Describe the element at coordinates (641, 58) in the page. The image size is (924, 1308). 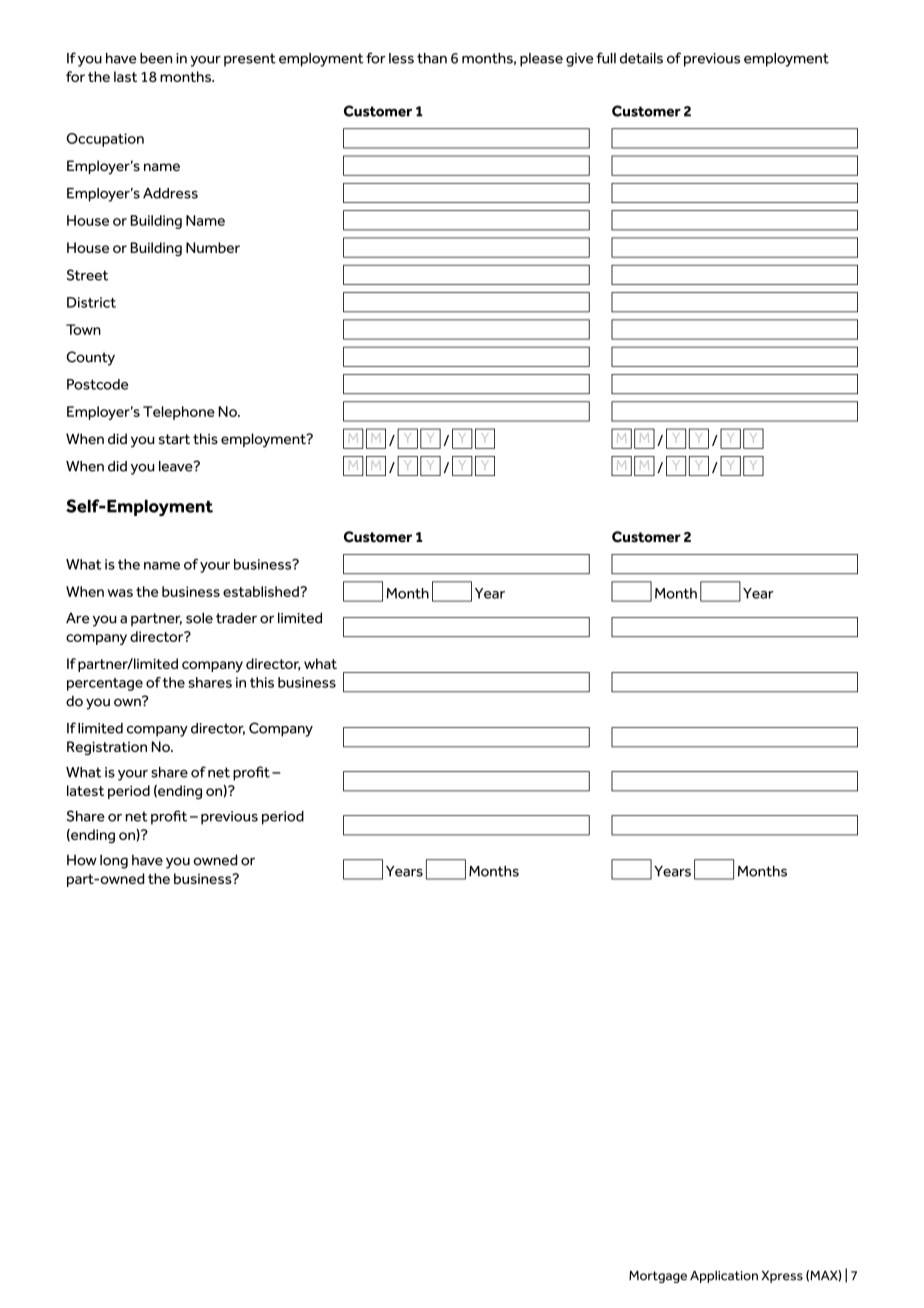
I see `details` at that location.
